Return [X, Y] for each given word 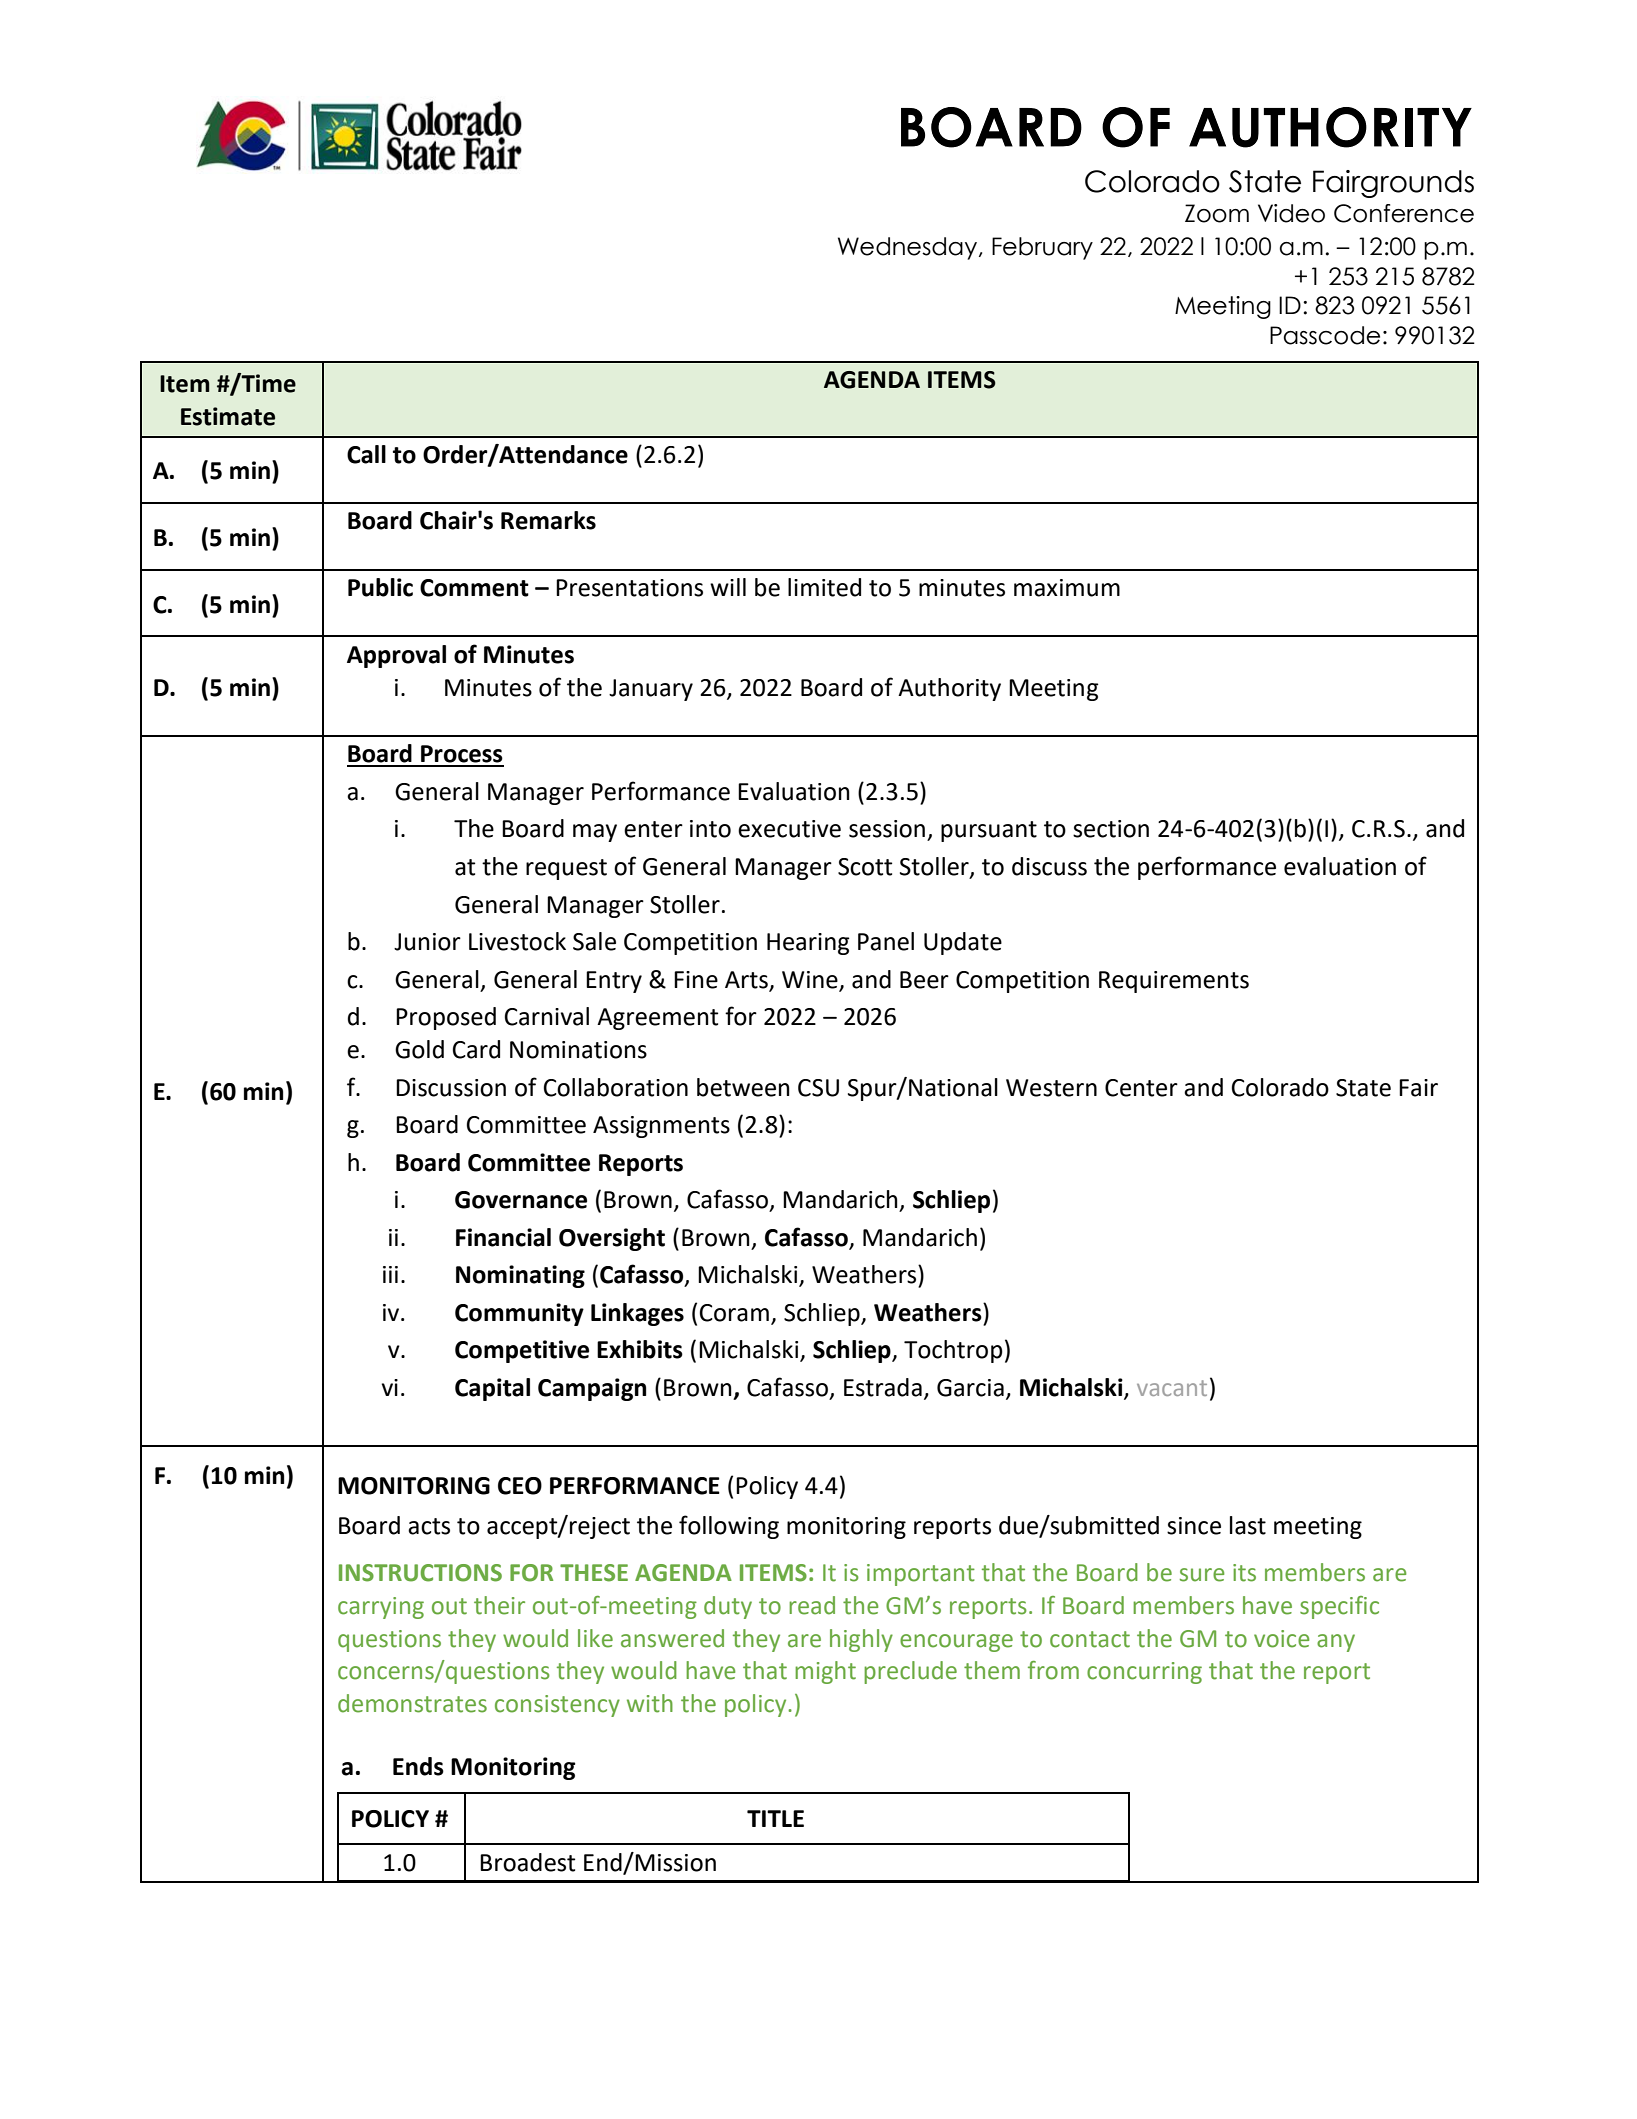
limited [824, 587]
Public [380, 587]
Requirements [1174, 982]
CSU [818, 1088]
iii [390, 1274]
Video [1291, 213]
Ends [418, 1766]
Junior [427, 942]
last [1248, 1525]
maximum [1067, 588]
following [729, 1527]
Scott [865, 867]
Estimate [228, 416]
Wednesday [909, 248]
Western [1051, 1088]
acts [429, 1526]
